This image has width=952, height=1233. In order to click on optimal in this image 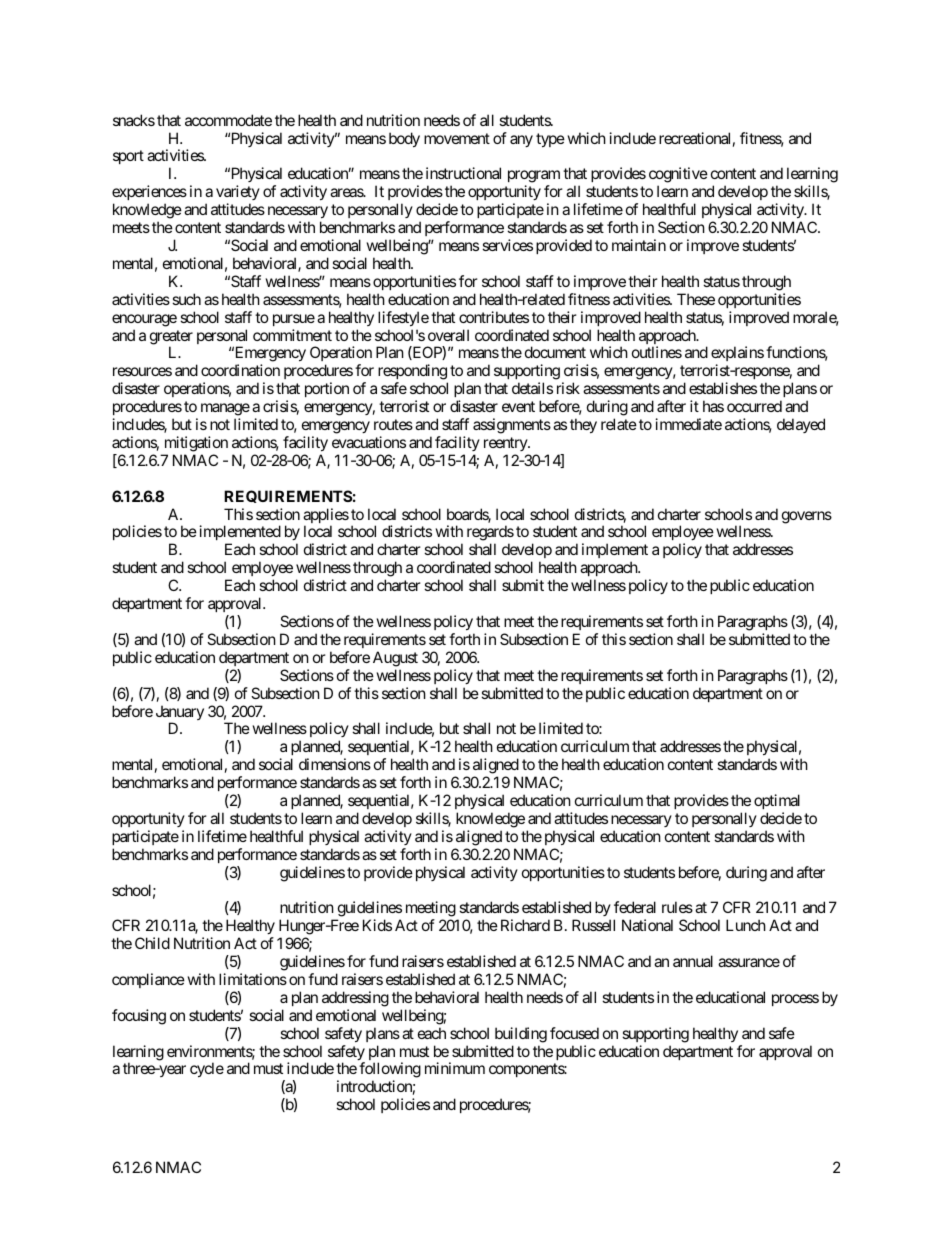, I will do `click(777, 801)`.
